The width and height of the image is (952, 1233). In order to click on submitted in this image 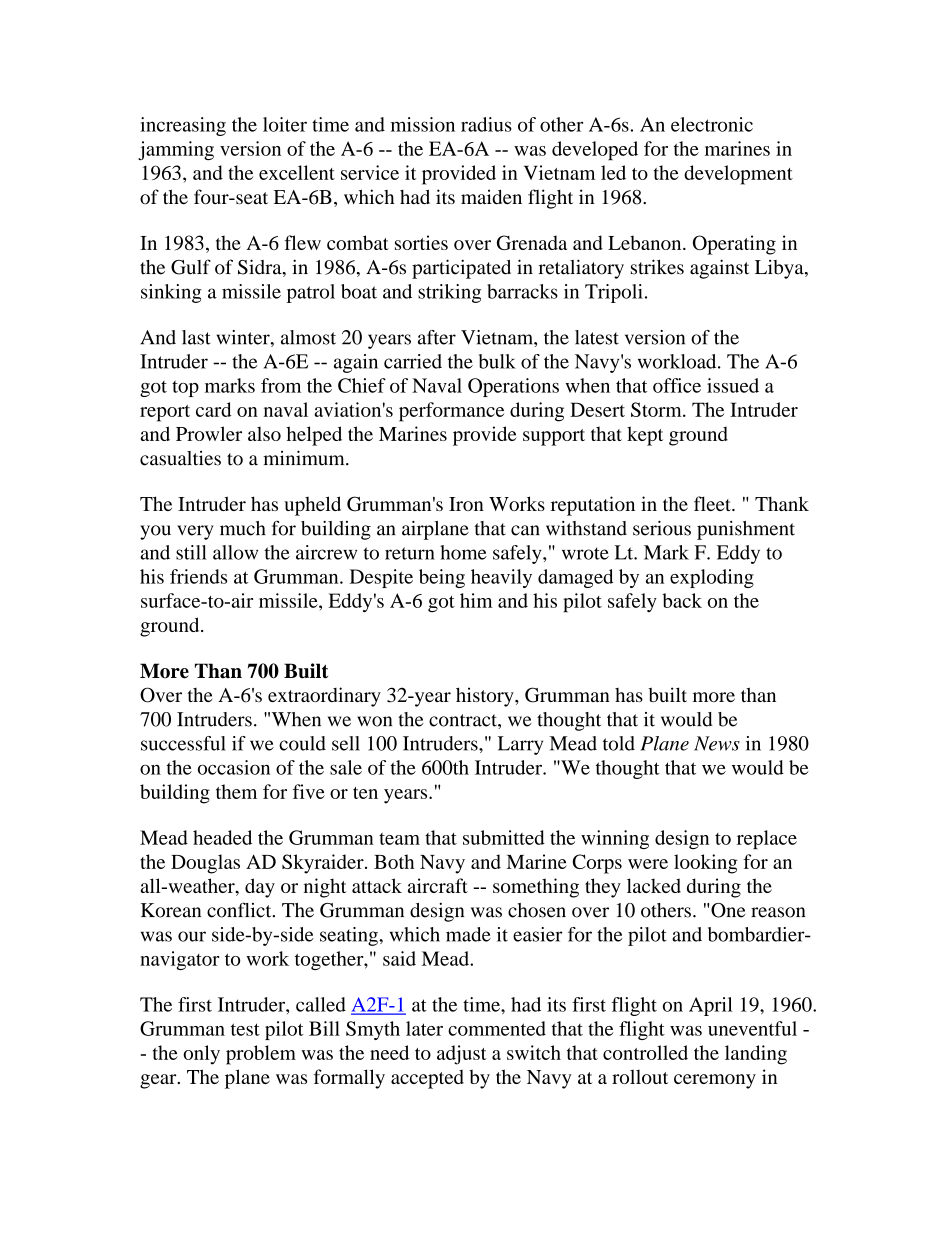, I will do `click(504, 837)`.
